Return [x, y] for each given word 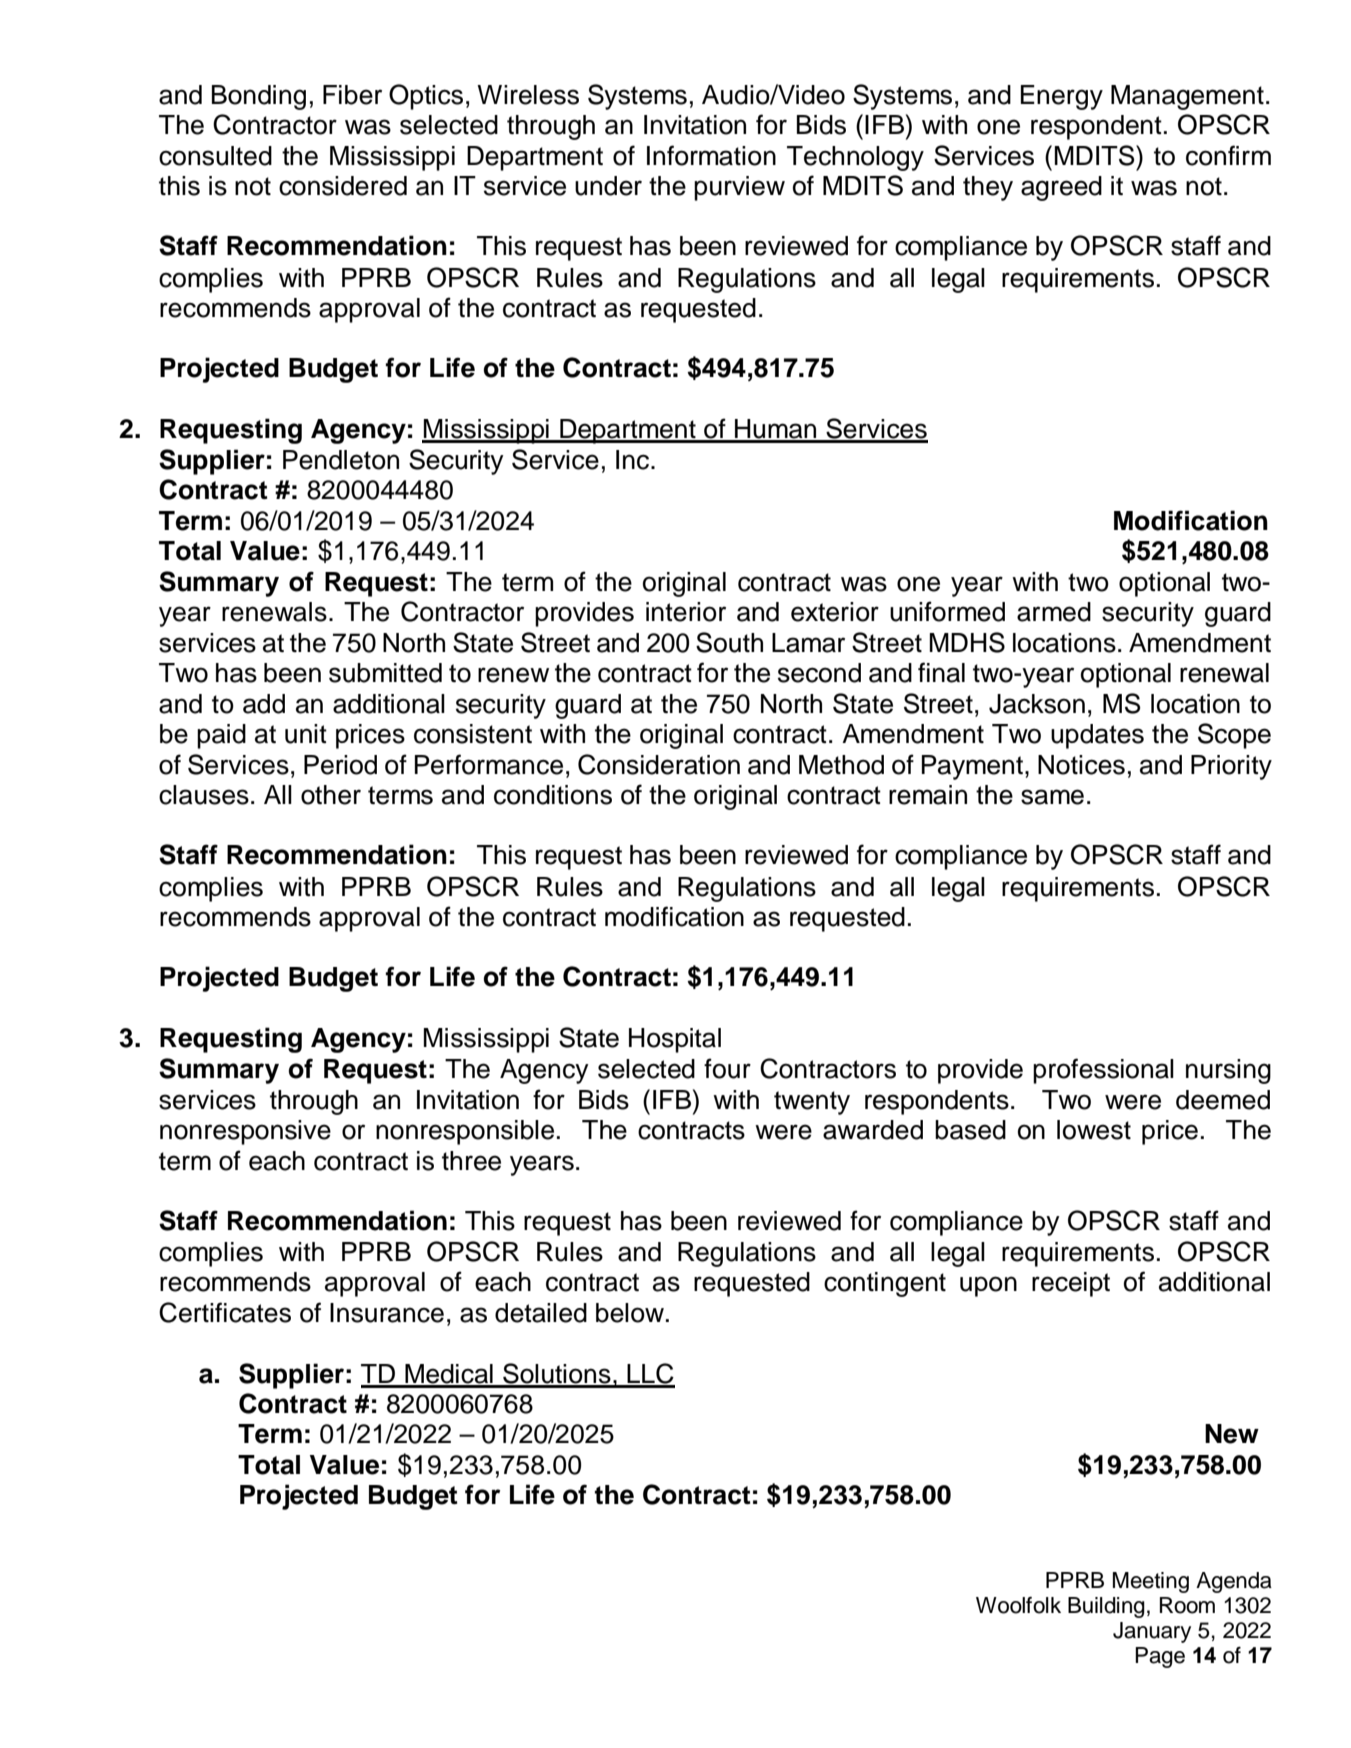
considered [343, 186]
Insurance [387, 1313]
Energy [1062, 97]
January [1152, 1632]
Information [711, 155]
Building [1106, 1607]
